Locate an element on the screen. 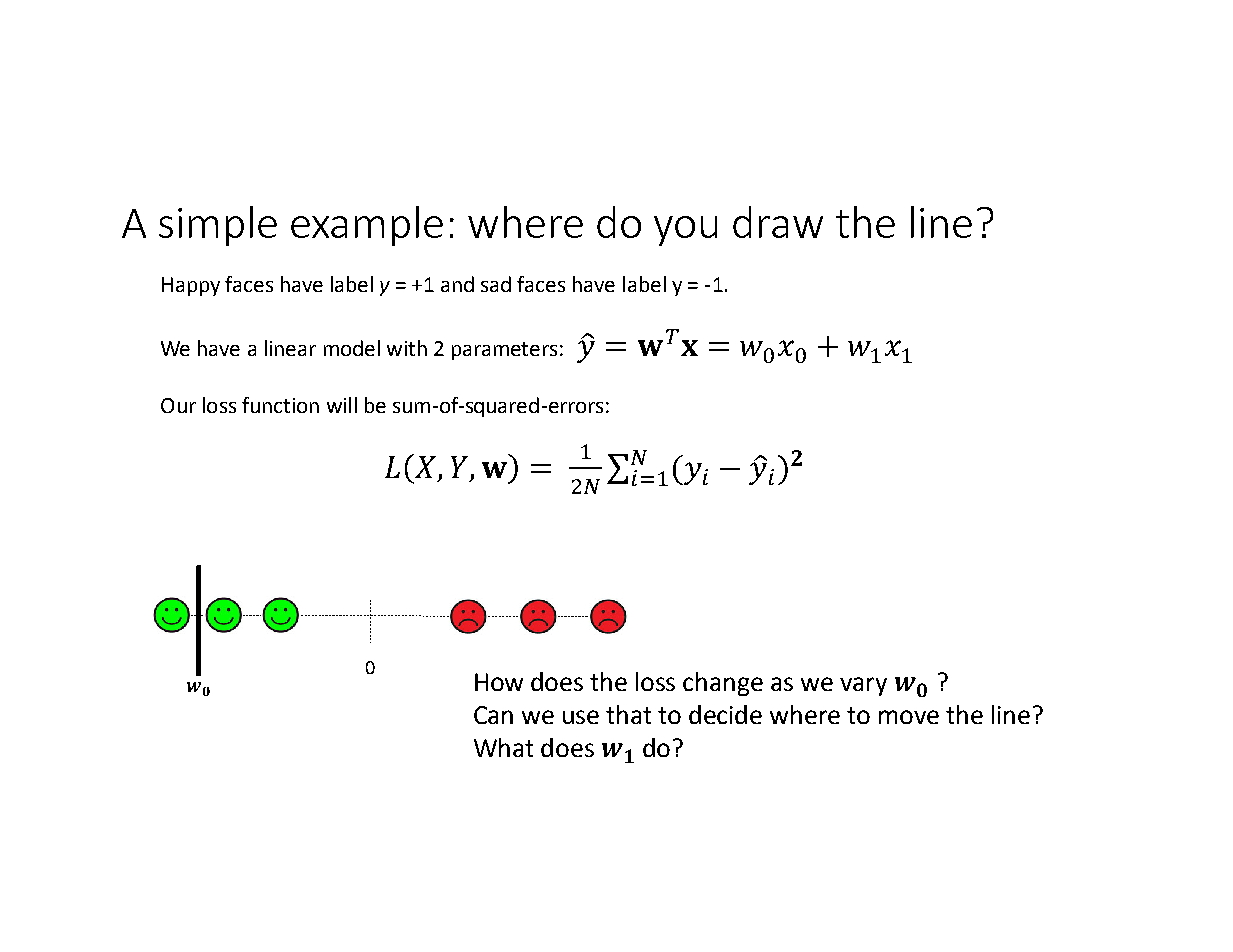 Image resolution: width=1233 pixels, height=952 pixels. parameters is located at coordinates (504, 351).
